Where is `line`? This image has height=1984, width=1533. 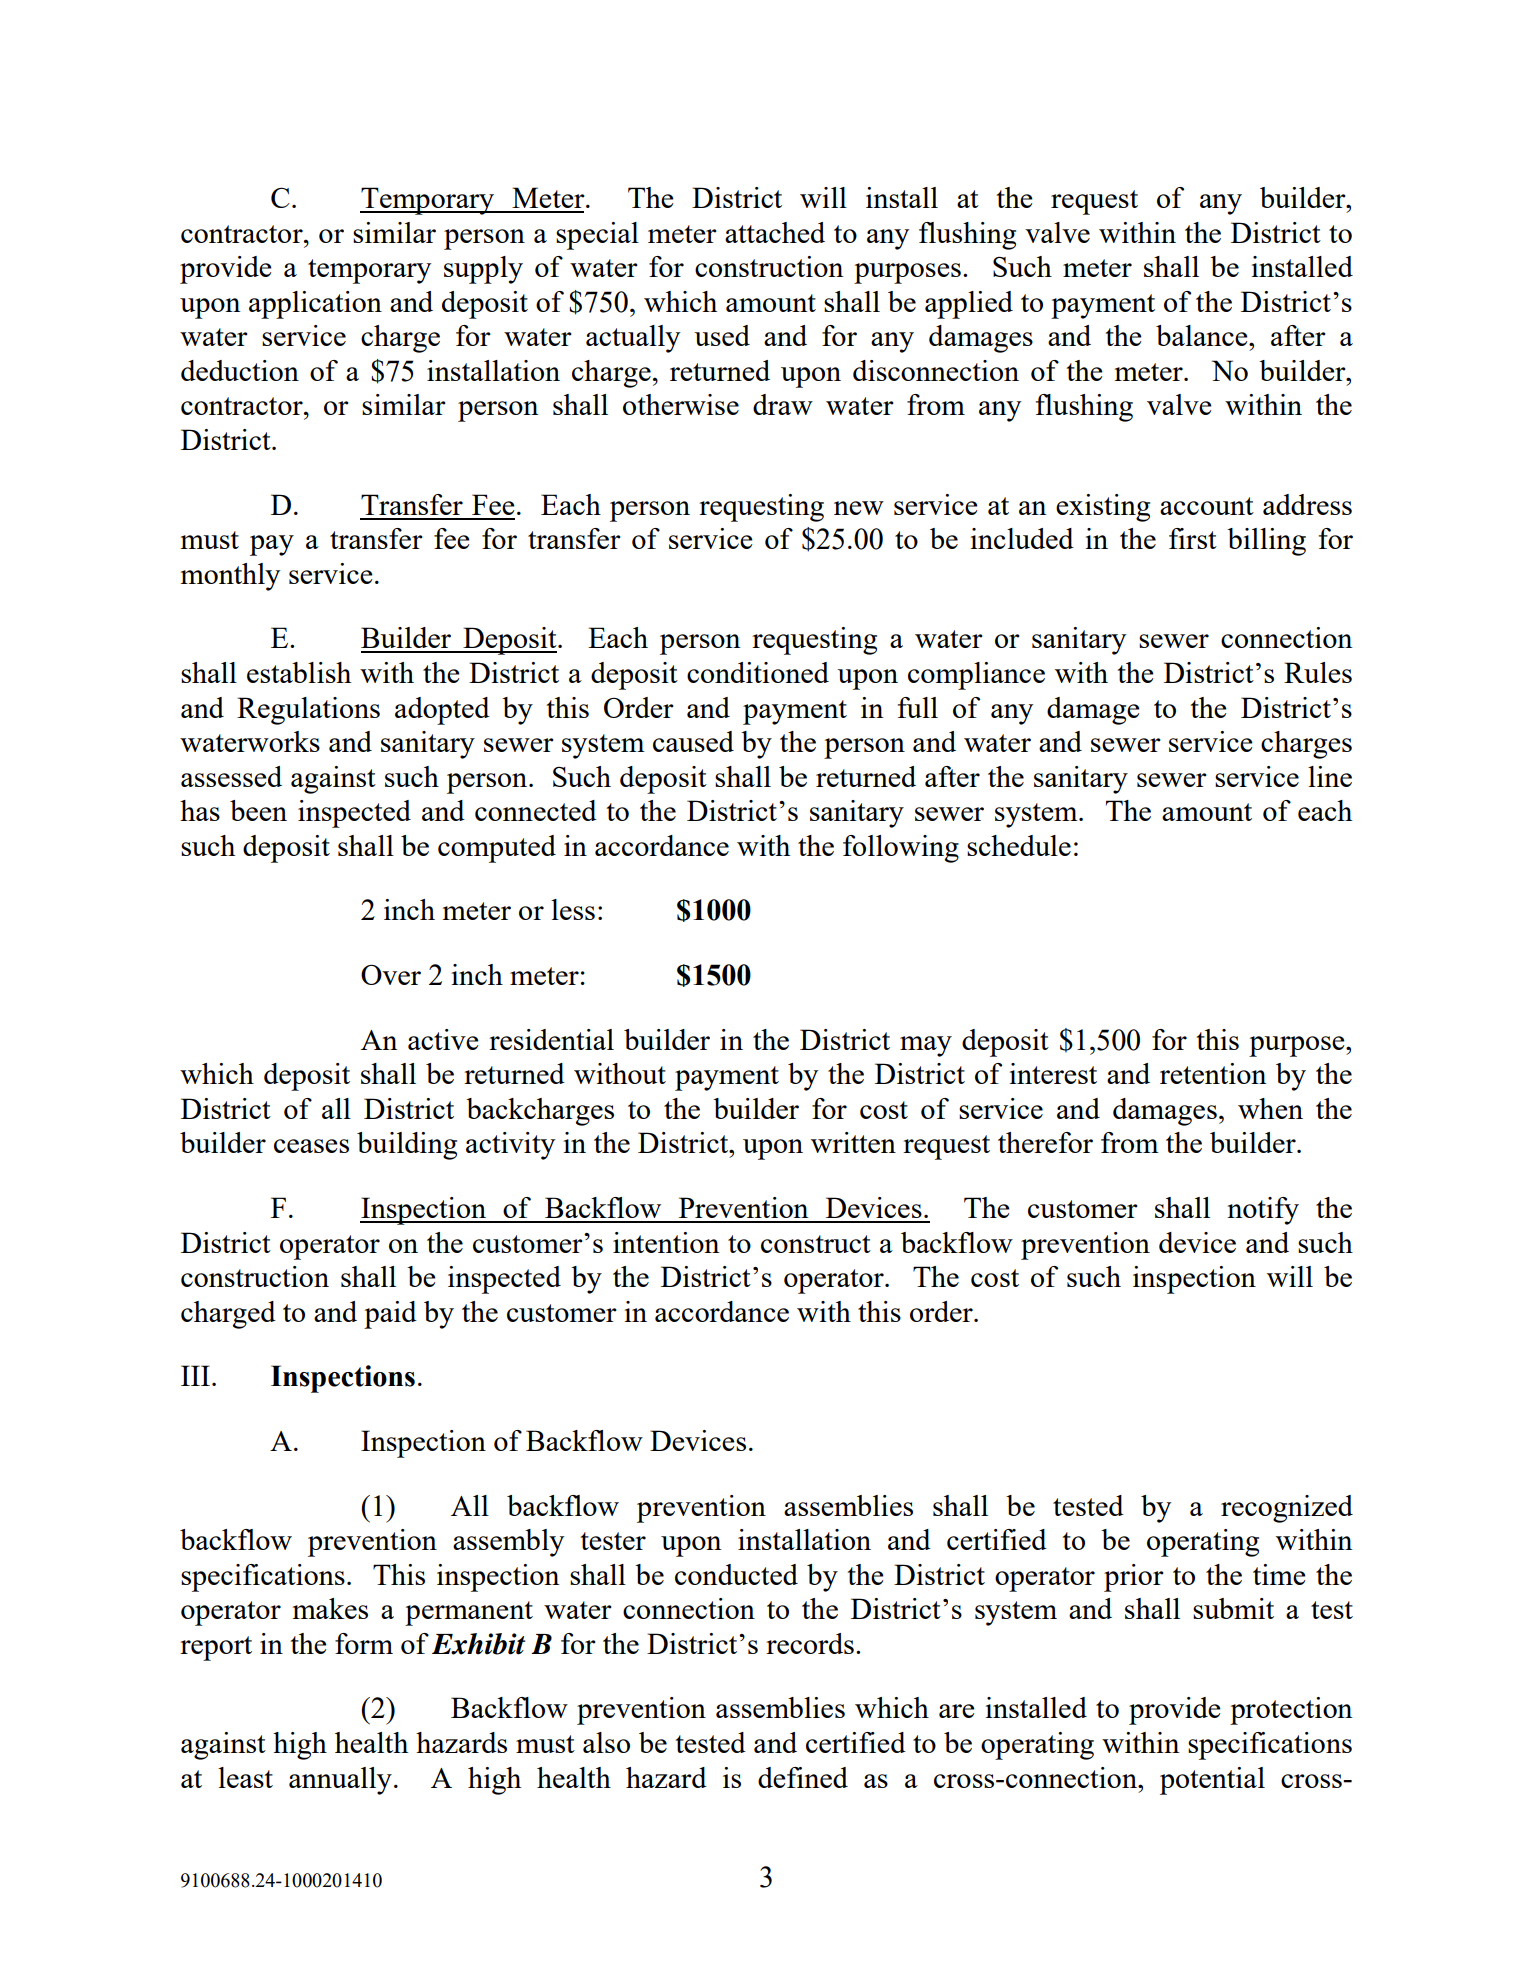 line is located at coordinates (1330, 776).
